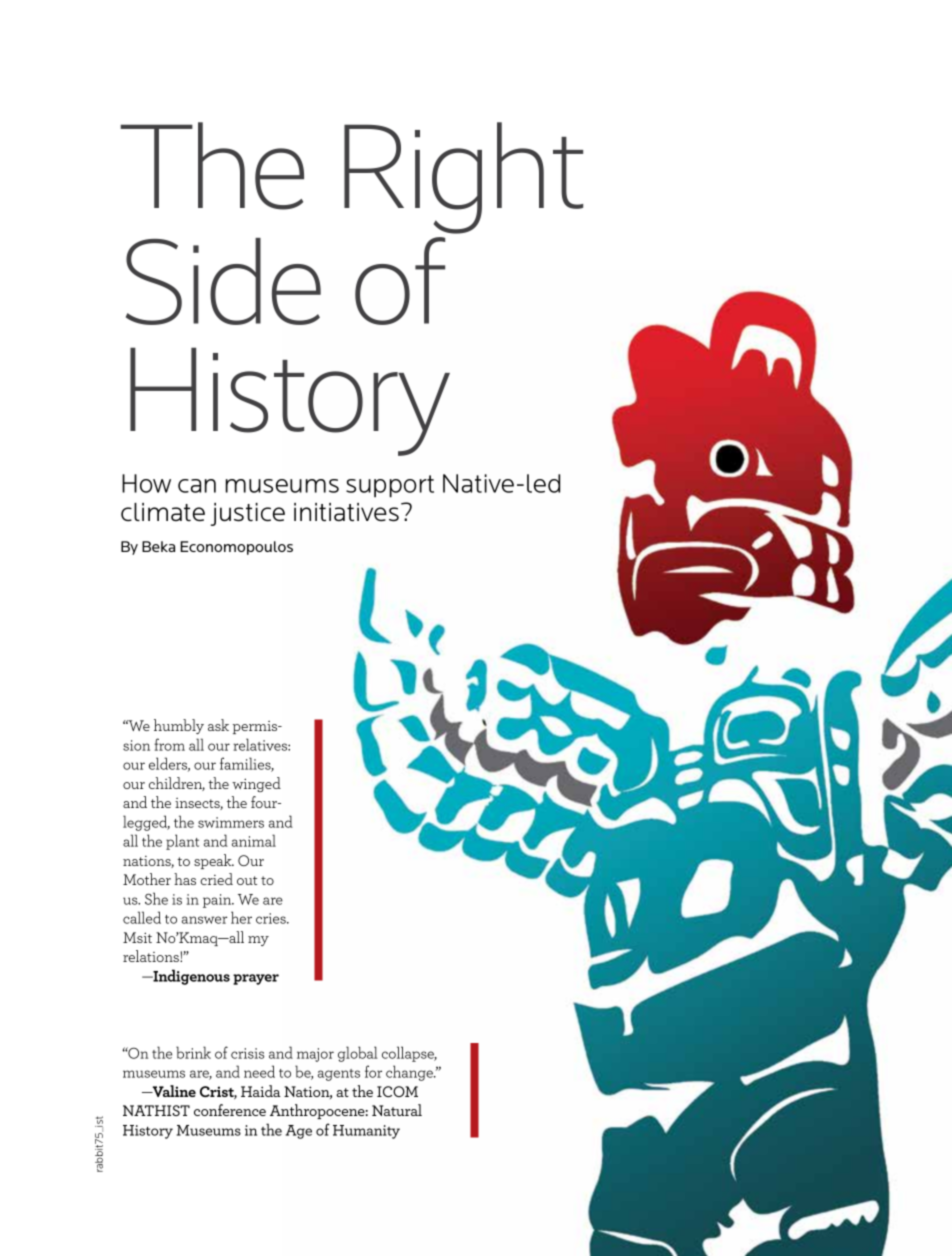  I want to click on support, so click(390, 486).
